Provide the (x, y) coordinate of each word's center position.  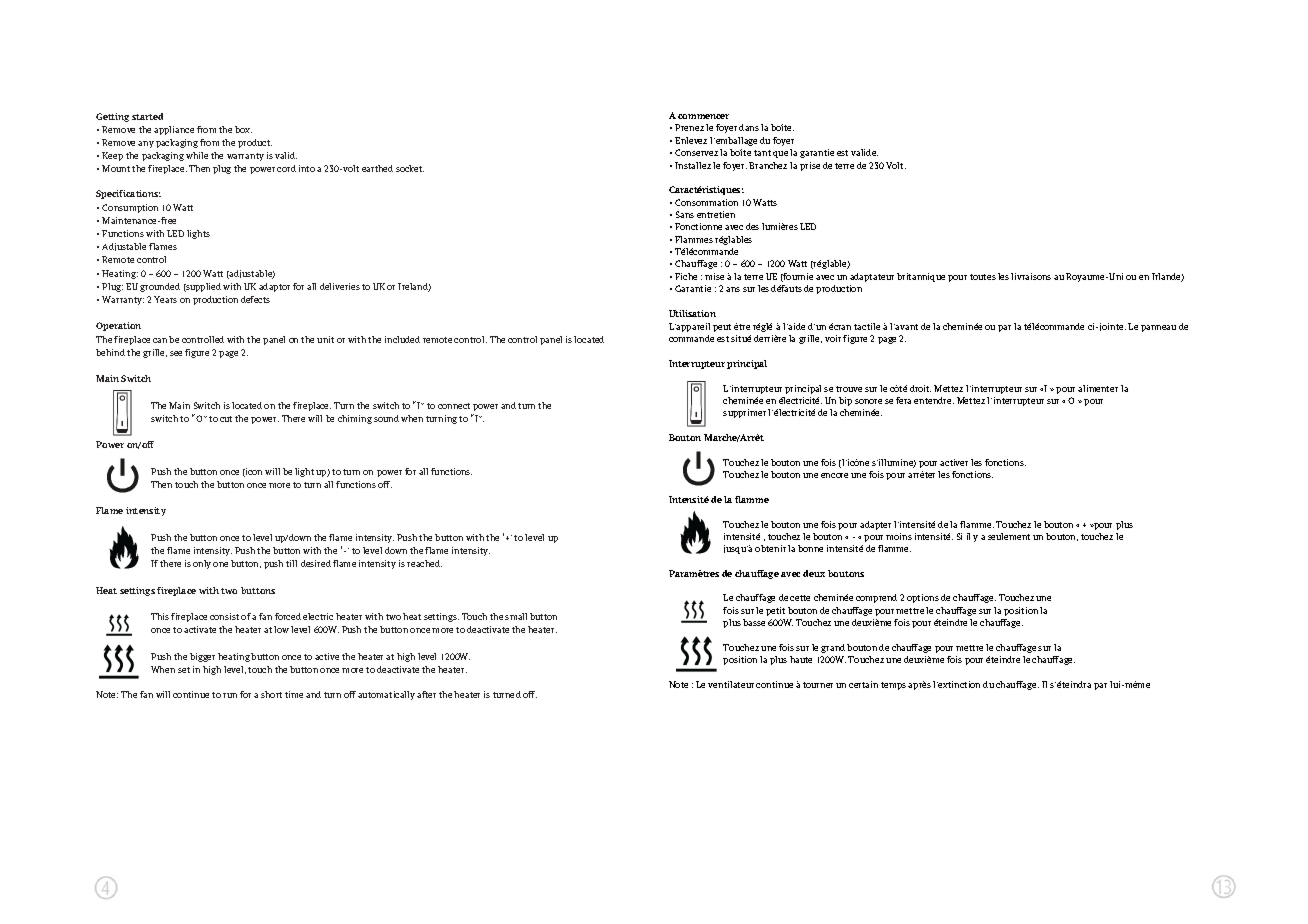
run (230, 695)
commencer (703, 116)
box (243, 129)
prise (810, 166)
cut (226, 419)
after (426, 694)
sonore (868, 401)
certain (863, 684)
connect (454, 406)
